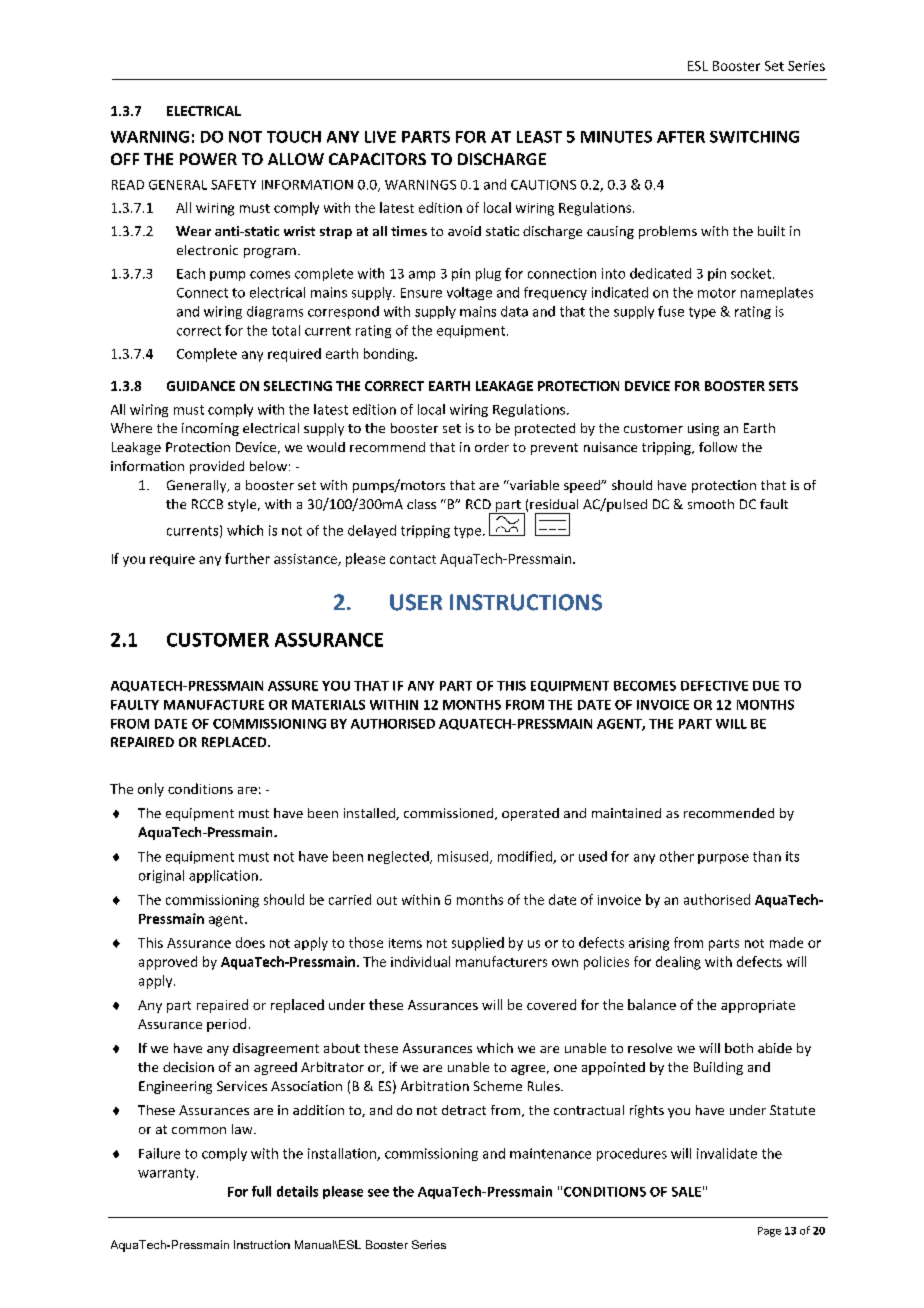 The image size is (924, 1308). What do you see at coordinates (223, 876) in the image?
I see `application` at bounding box center [223, 876].
